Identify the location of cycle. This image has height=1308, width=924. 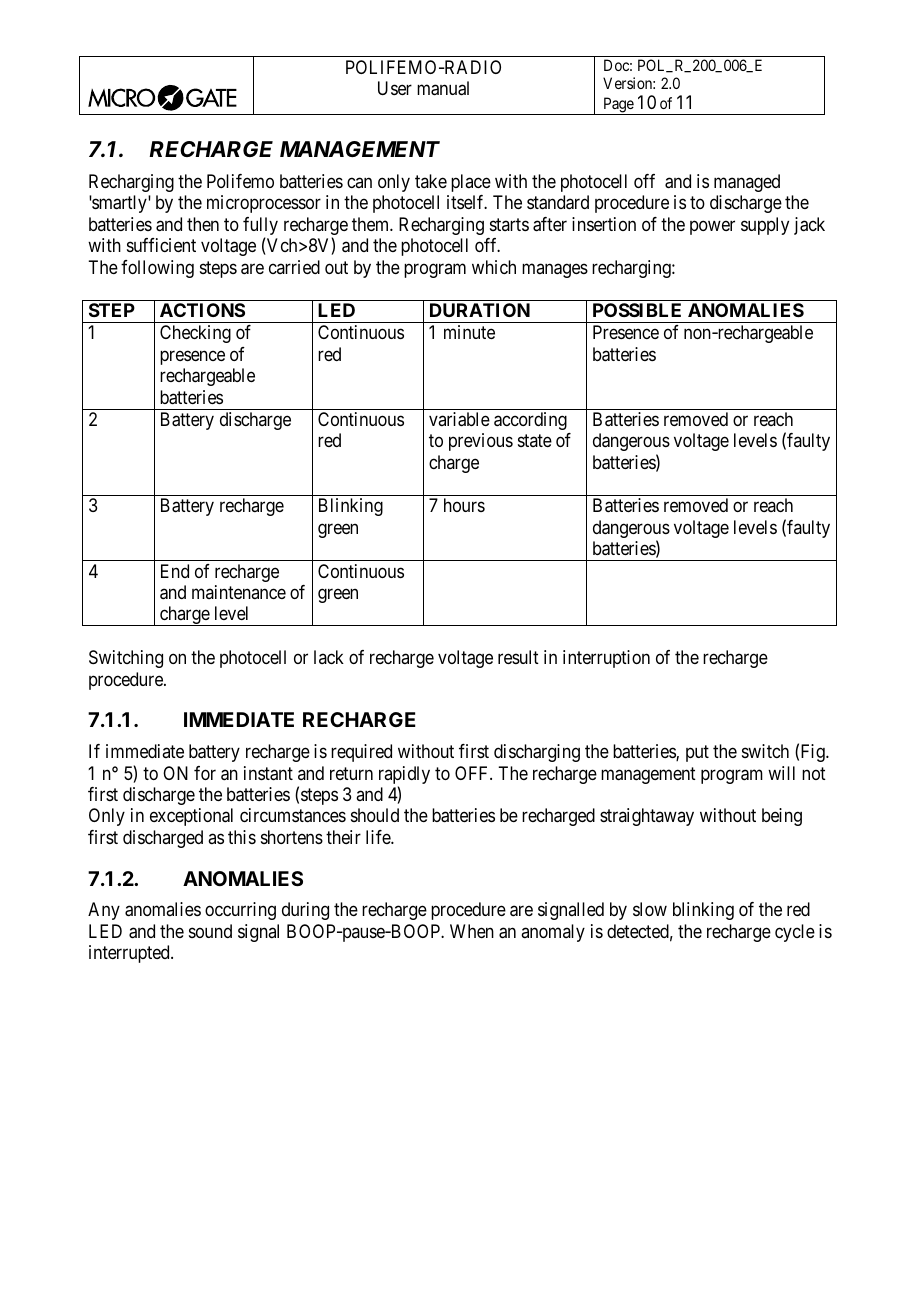
(795, 933).
